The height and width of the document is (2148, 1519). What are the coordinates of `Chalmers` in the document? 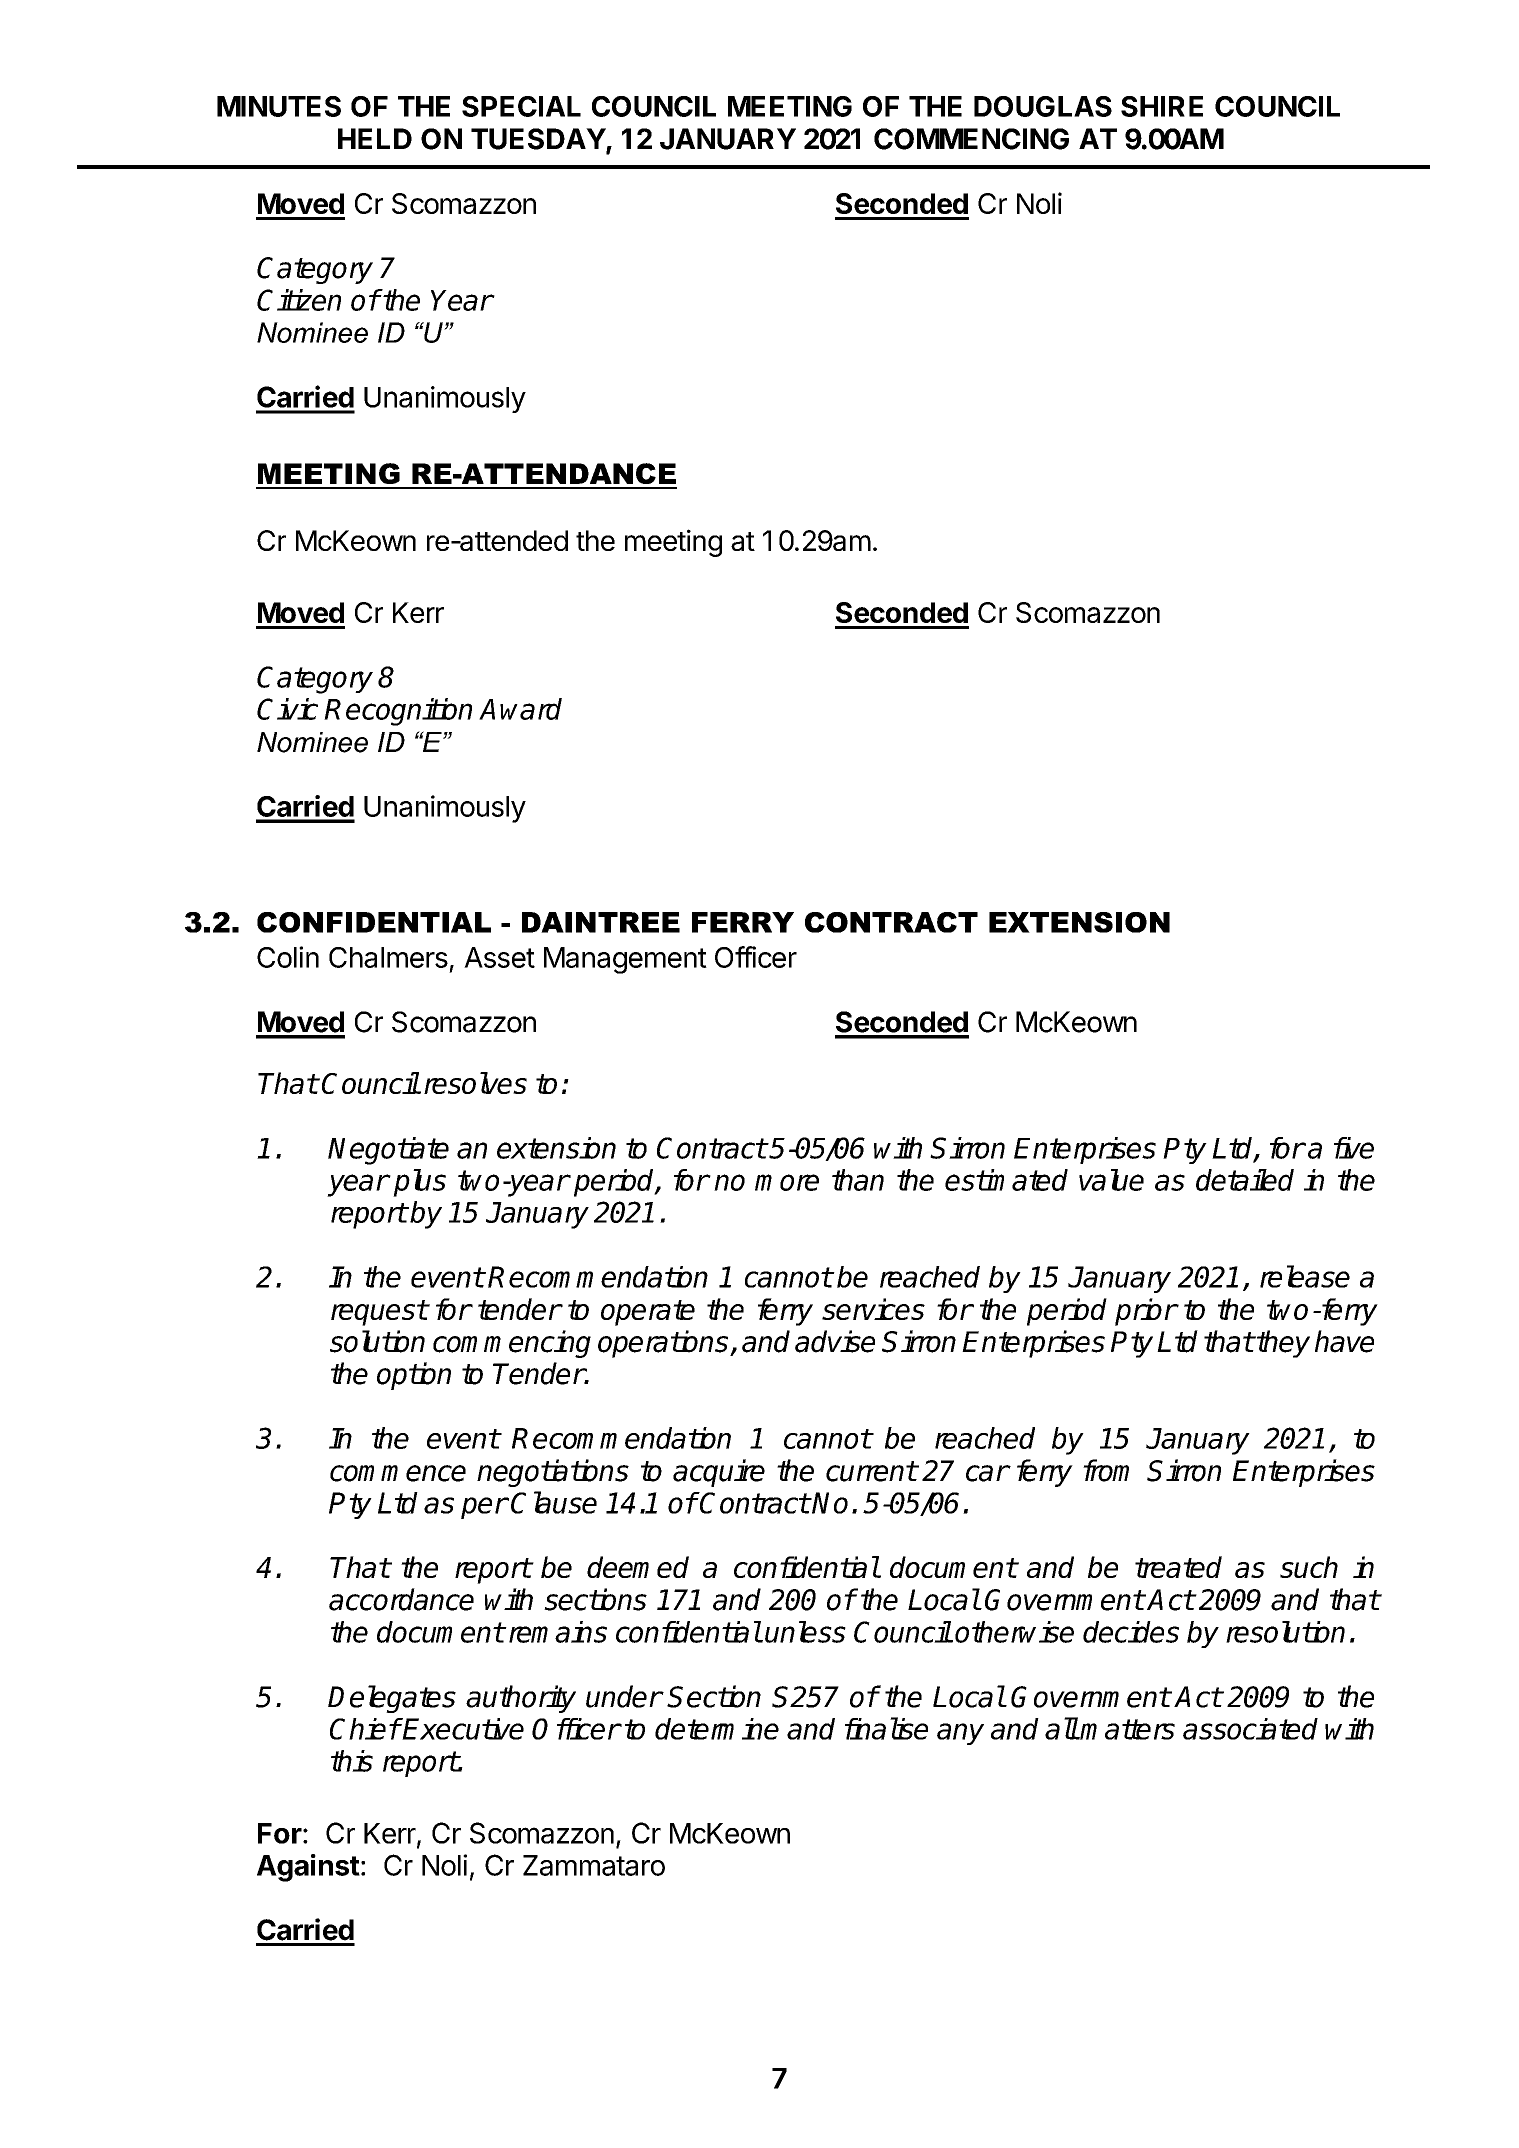 It's located at (388, 957).
